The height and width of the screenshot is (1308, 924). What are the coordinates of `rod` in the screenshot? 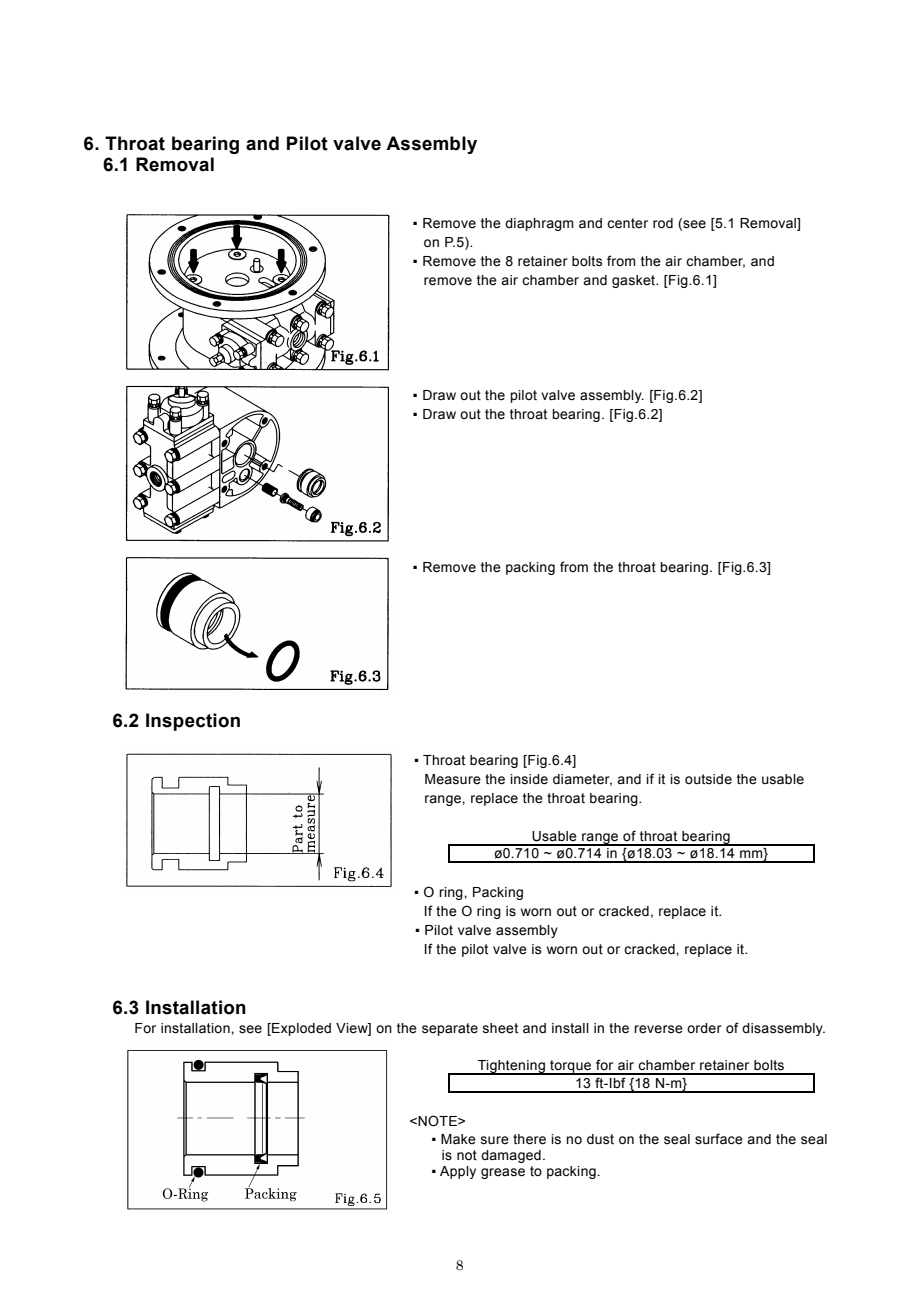 It's located at (663, 223).
